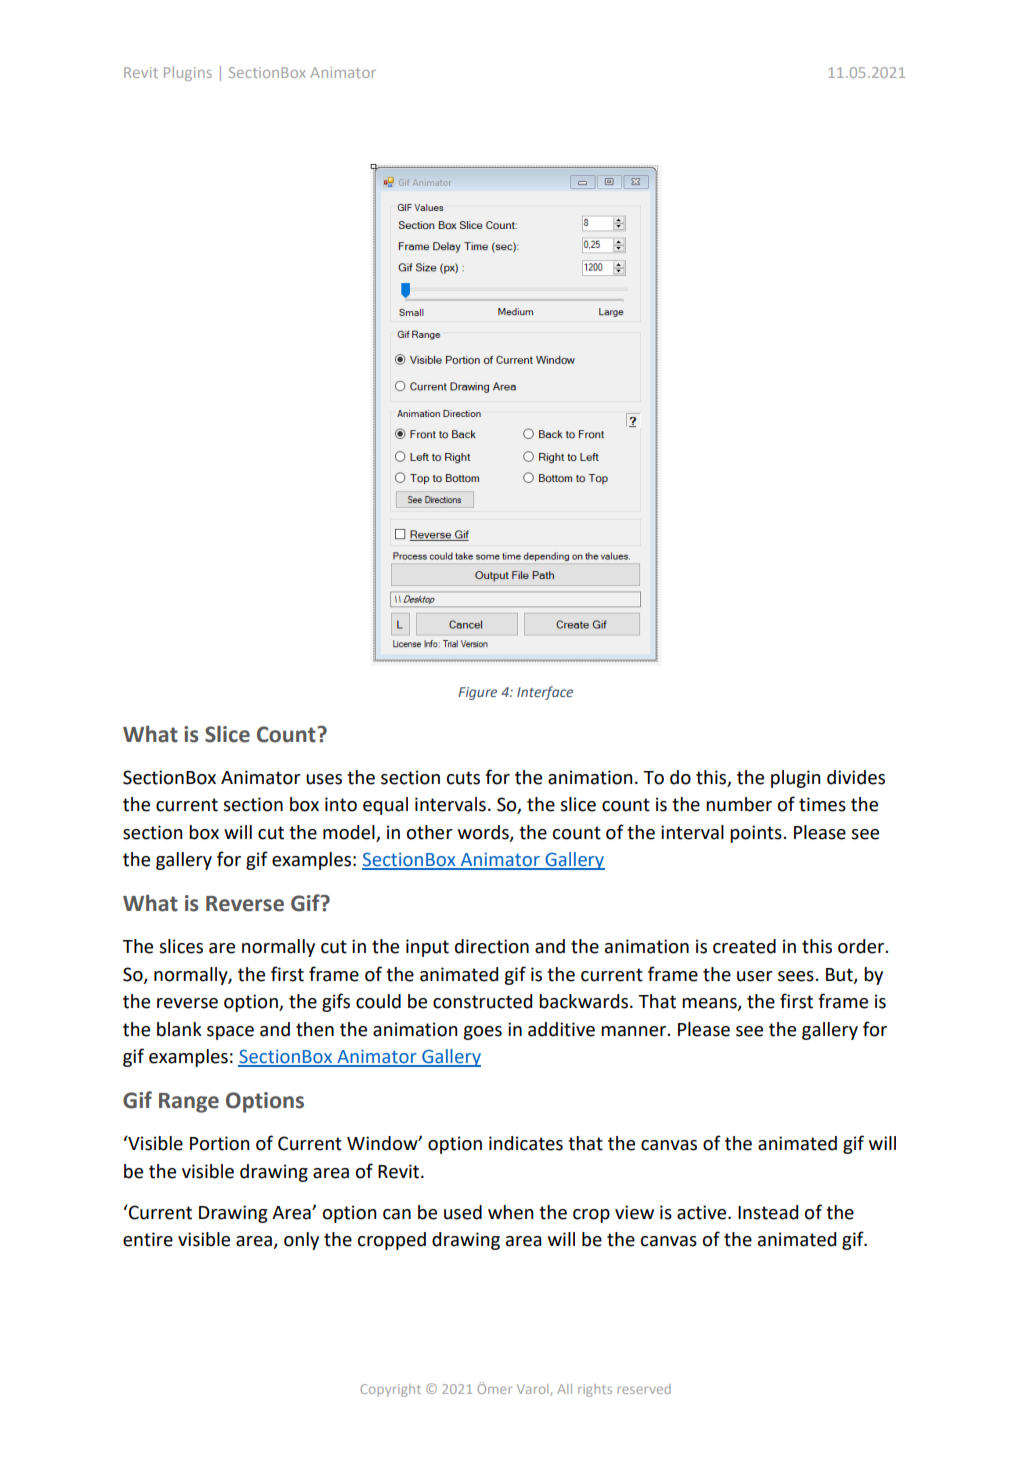 This screenshot has height=1460, width=1032. What do you see at coordinates (755, 976) in the screenshot?
I see `user` at bounding box center [755, 976].
